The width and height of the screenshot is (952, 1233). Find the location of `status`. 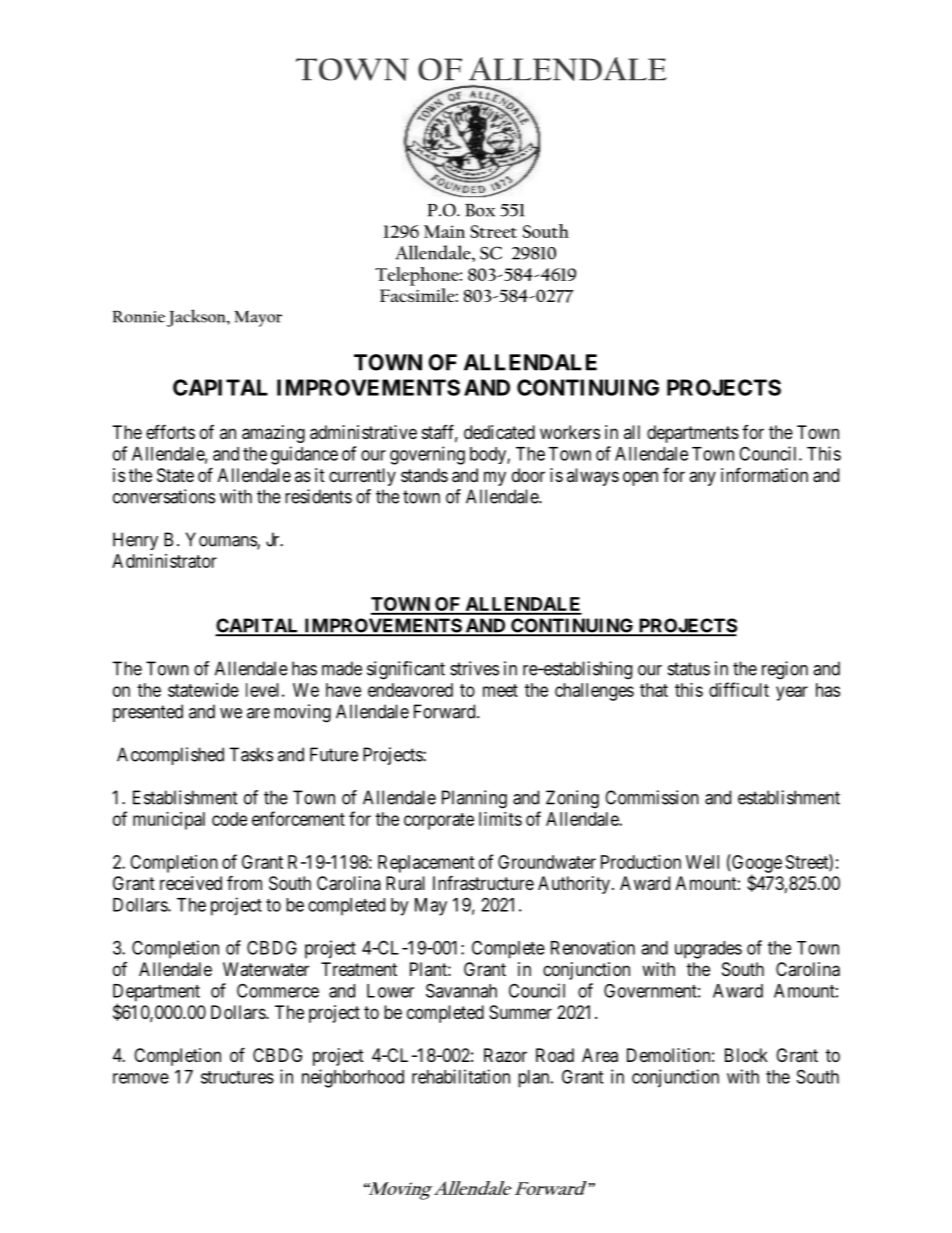

status is located at coordinates (689, 669).
